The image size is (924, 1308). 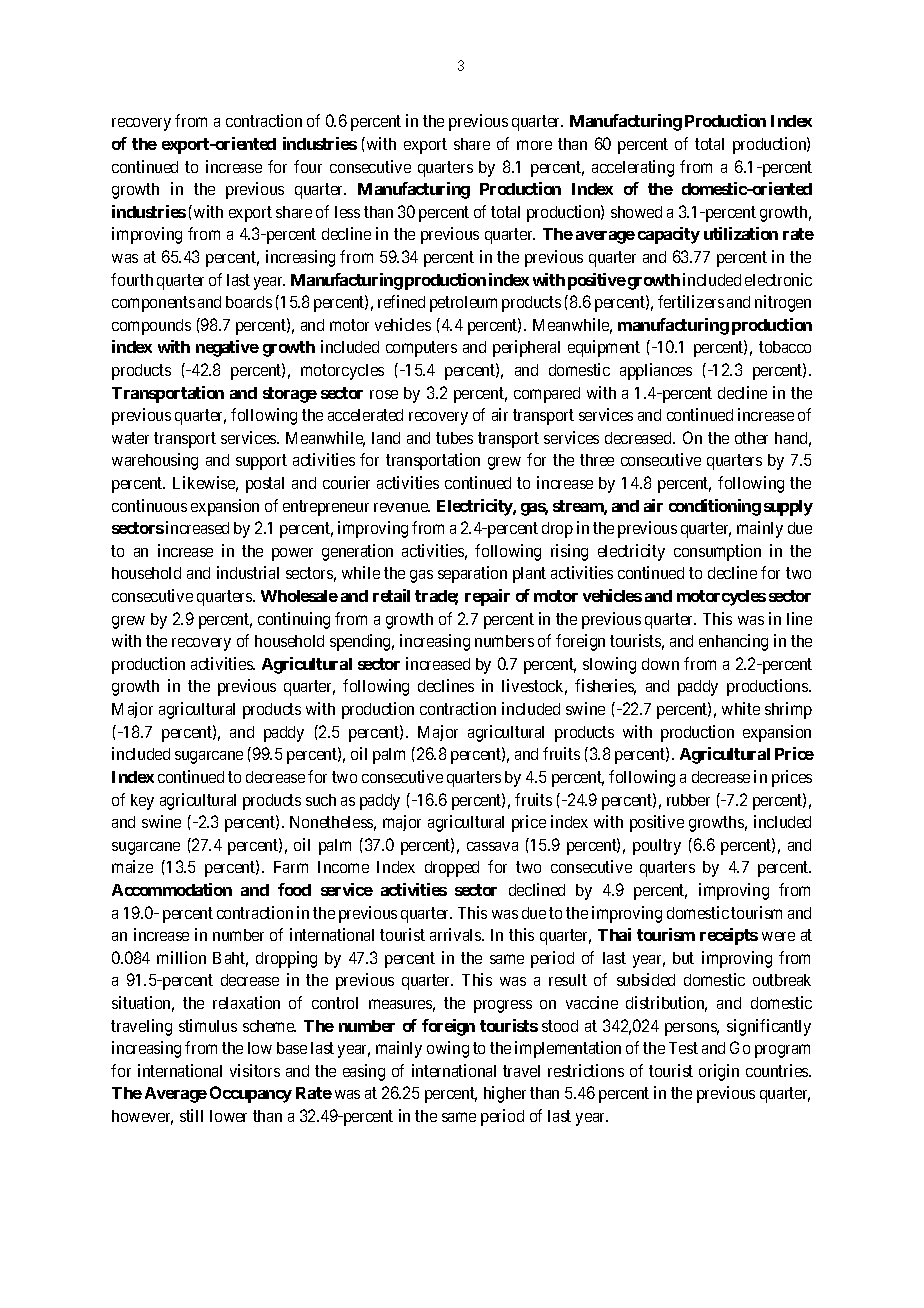 I want to click on Accommodation, so click(x=172, y=889).
